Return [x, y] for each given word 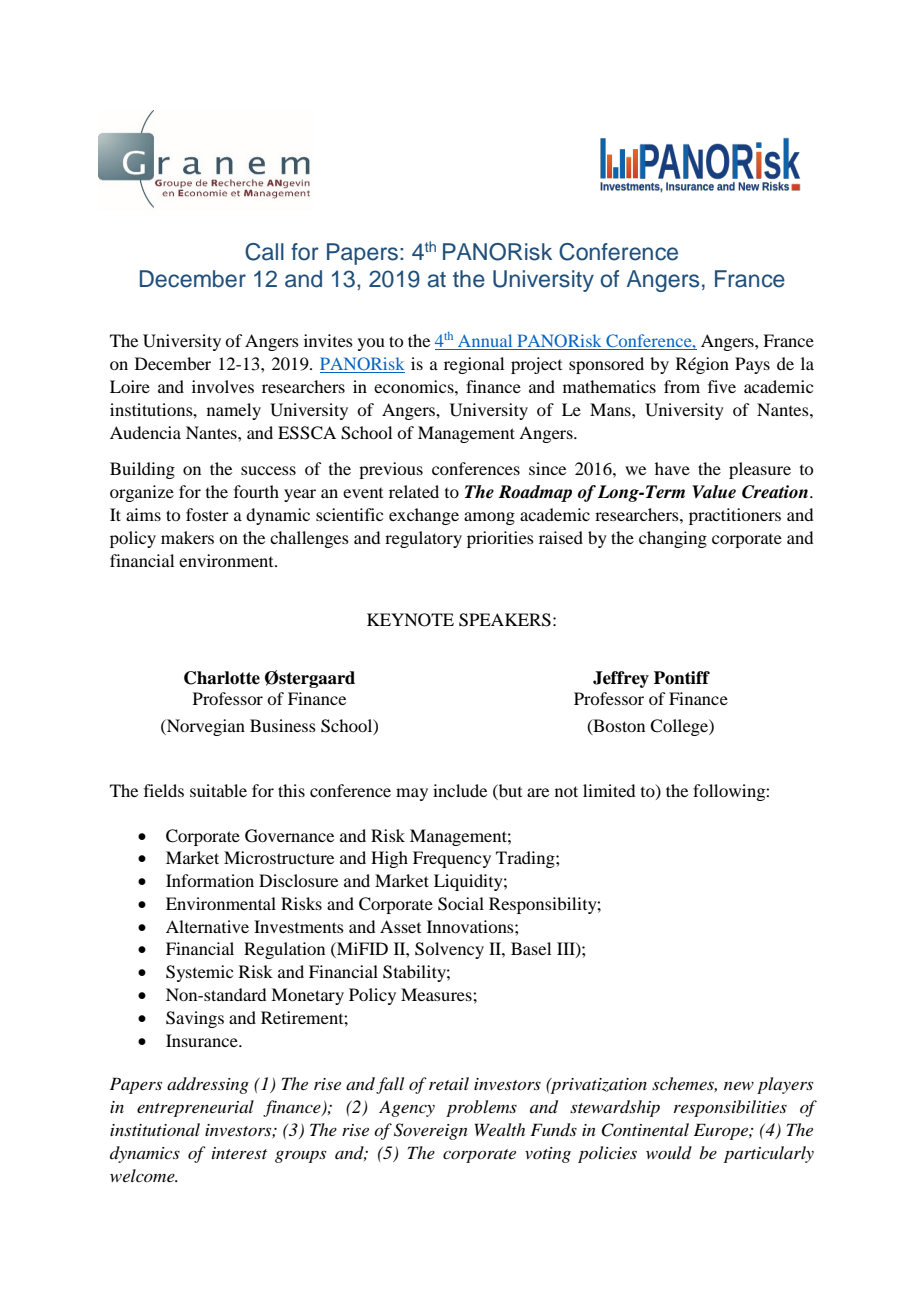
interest [239, 1153]
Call [264, 252]
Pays [752, 365]
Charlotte [222, 678]
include [460, 790]
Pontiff [682, 678]
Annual [485, 342]
